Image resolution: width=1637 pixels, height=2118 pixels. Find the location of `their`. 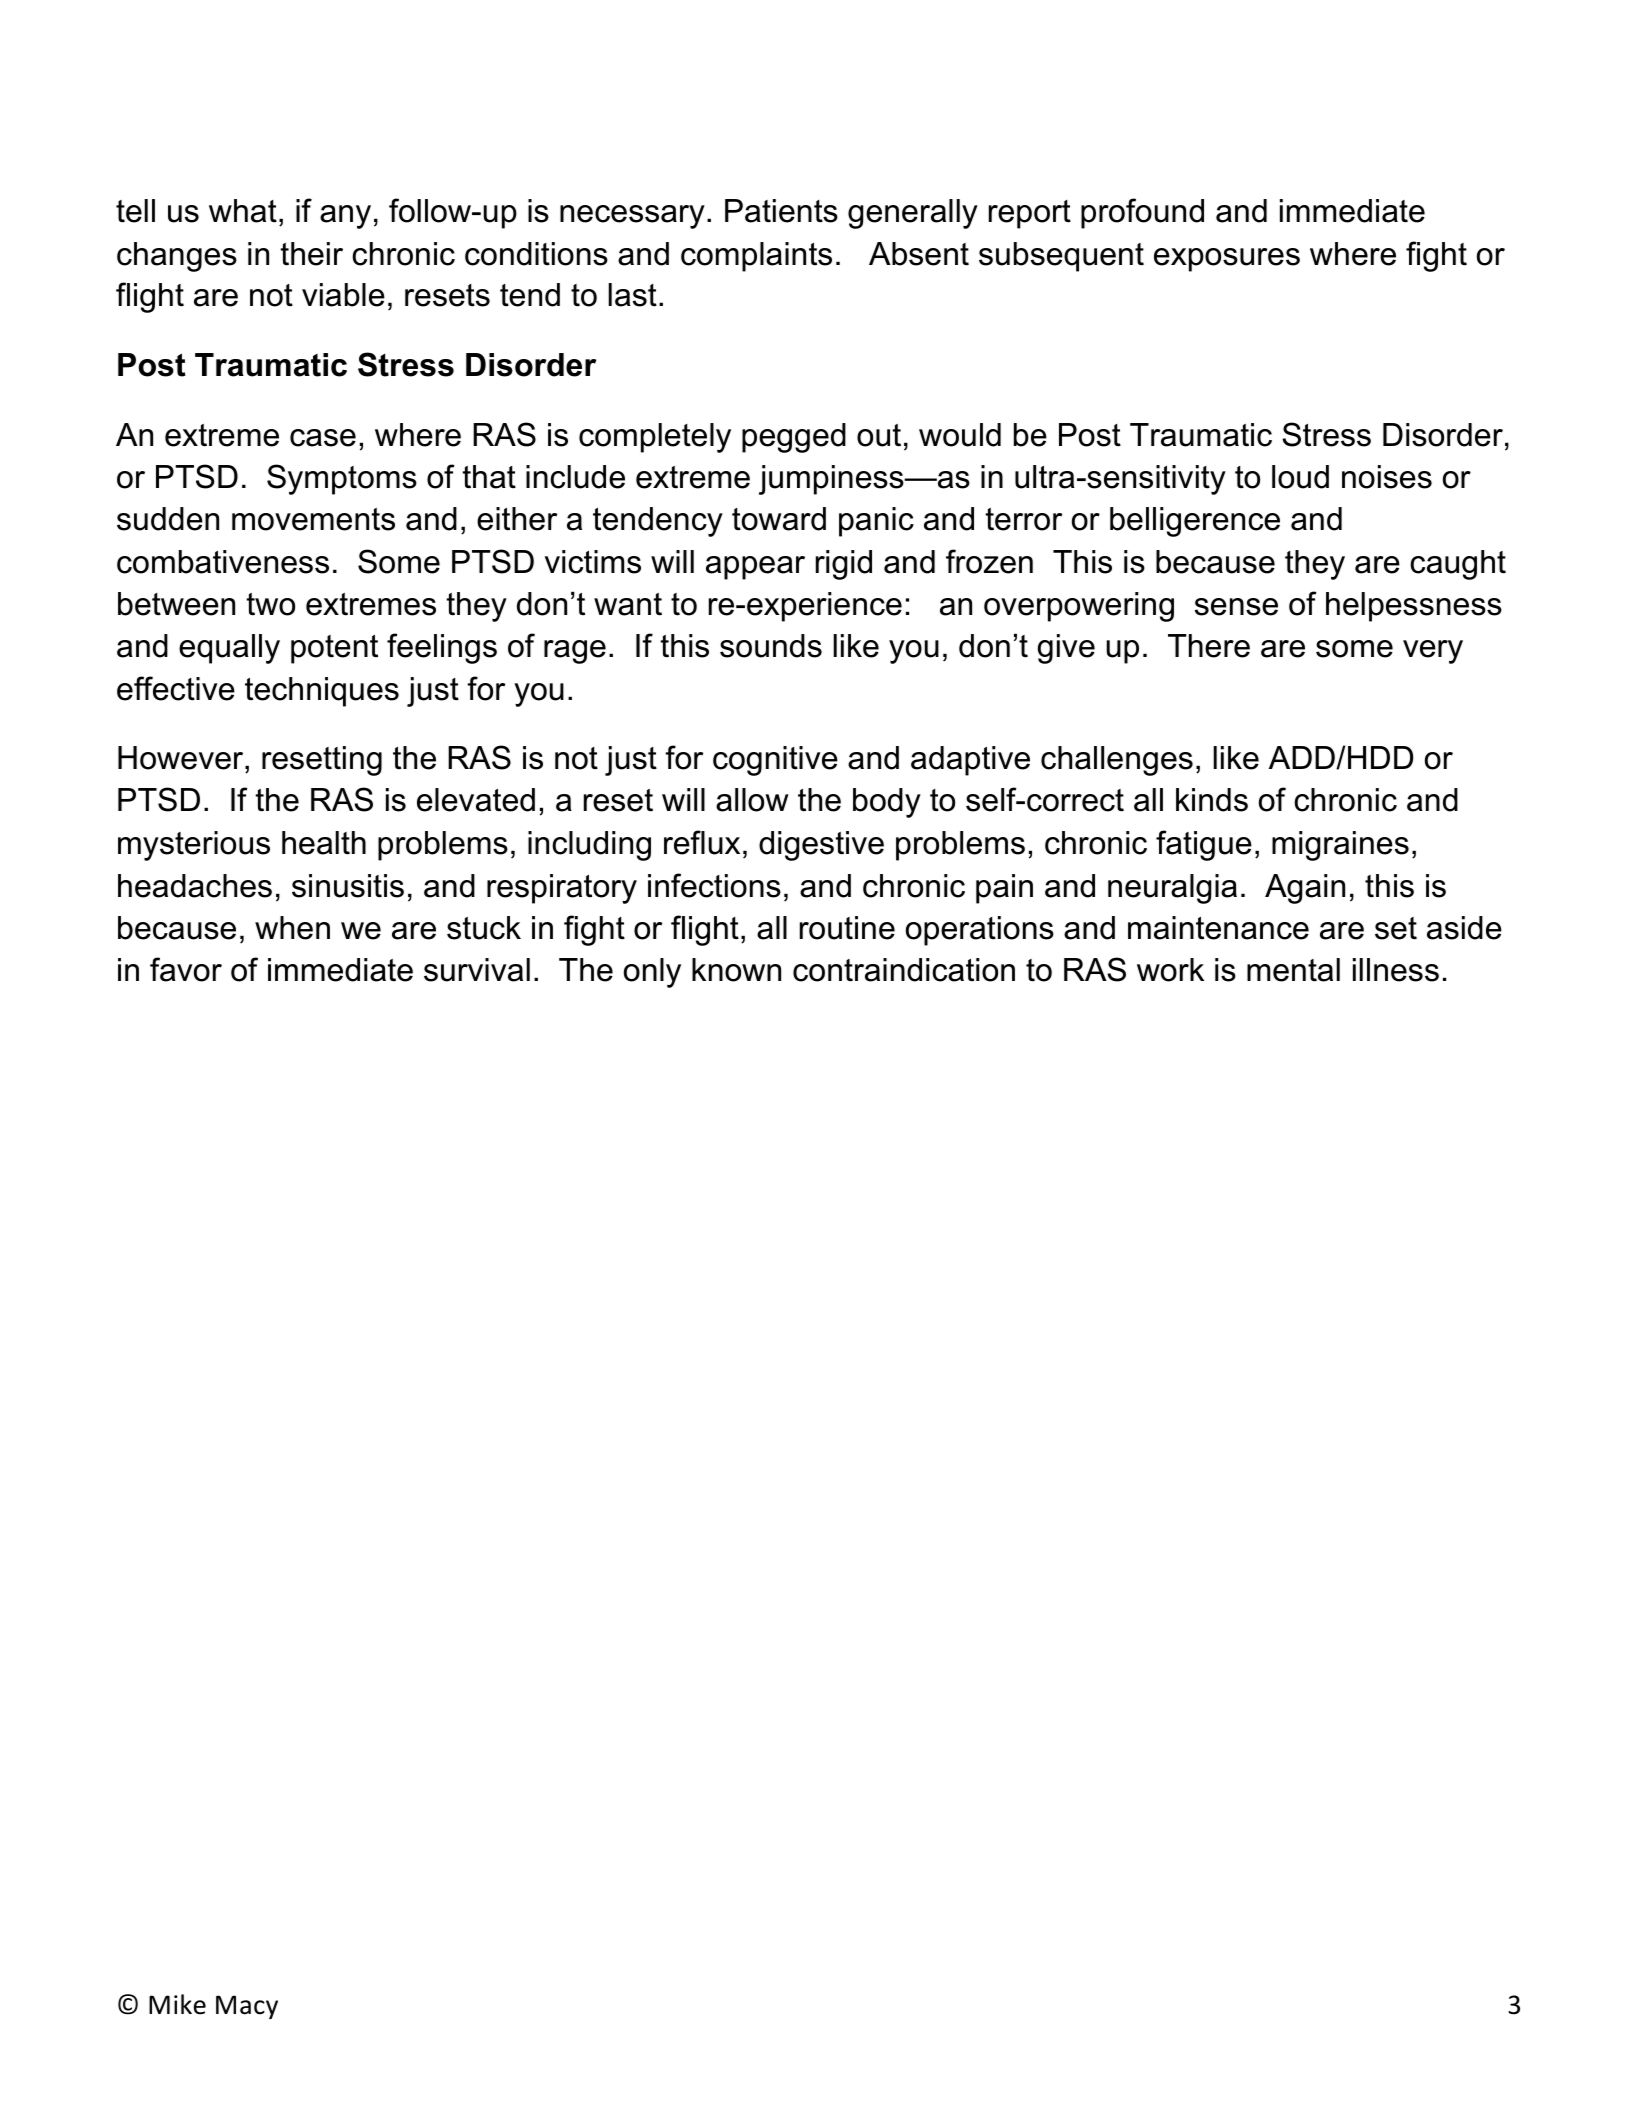

their is located at coordinates (312, 254).
